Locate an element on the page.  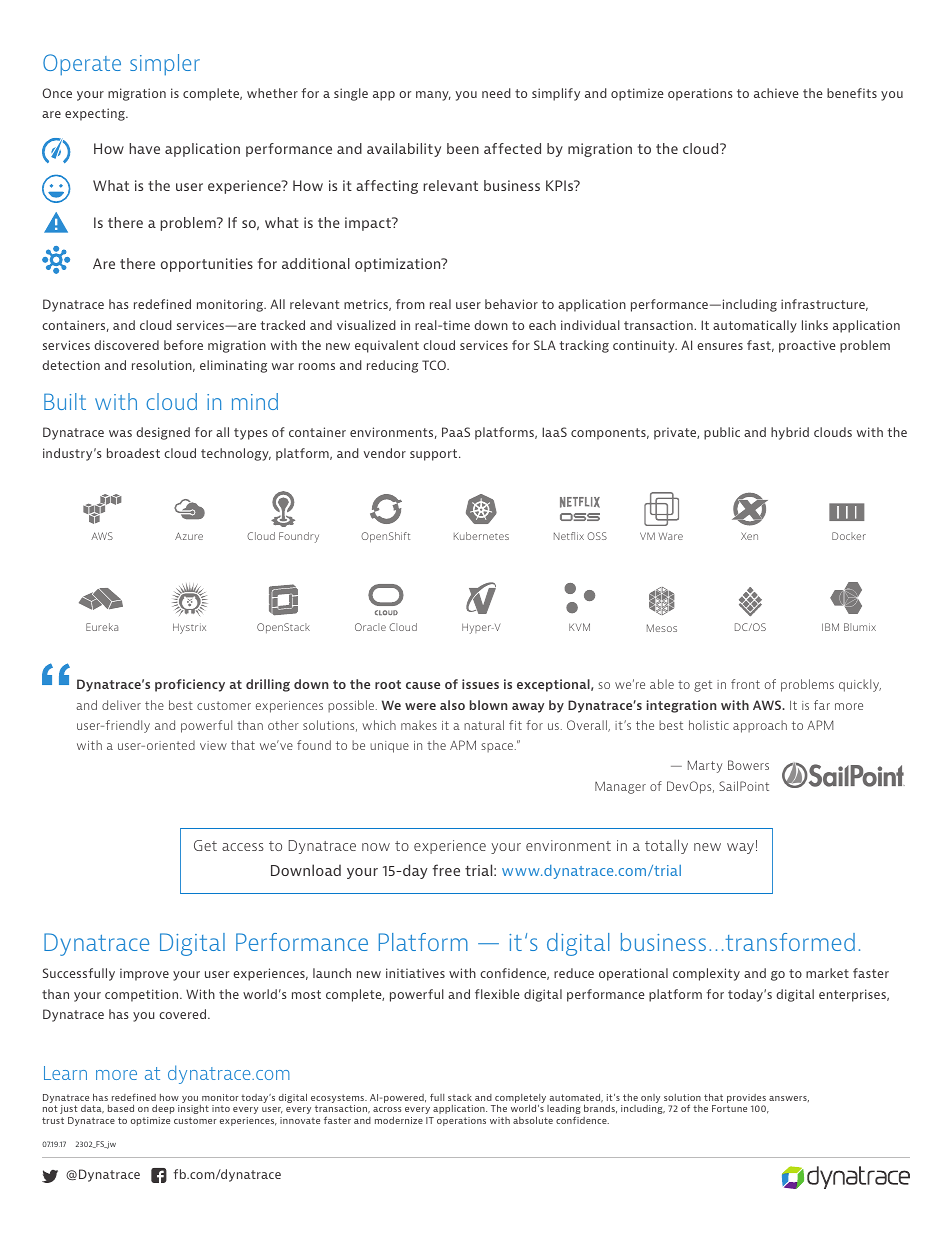
IBM is located at coordinates (830, 627).
